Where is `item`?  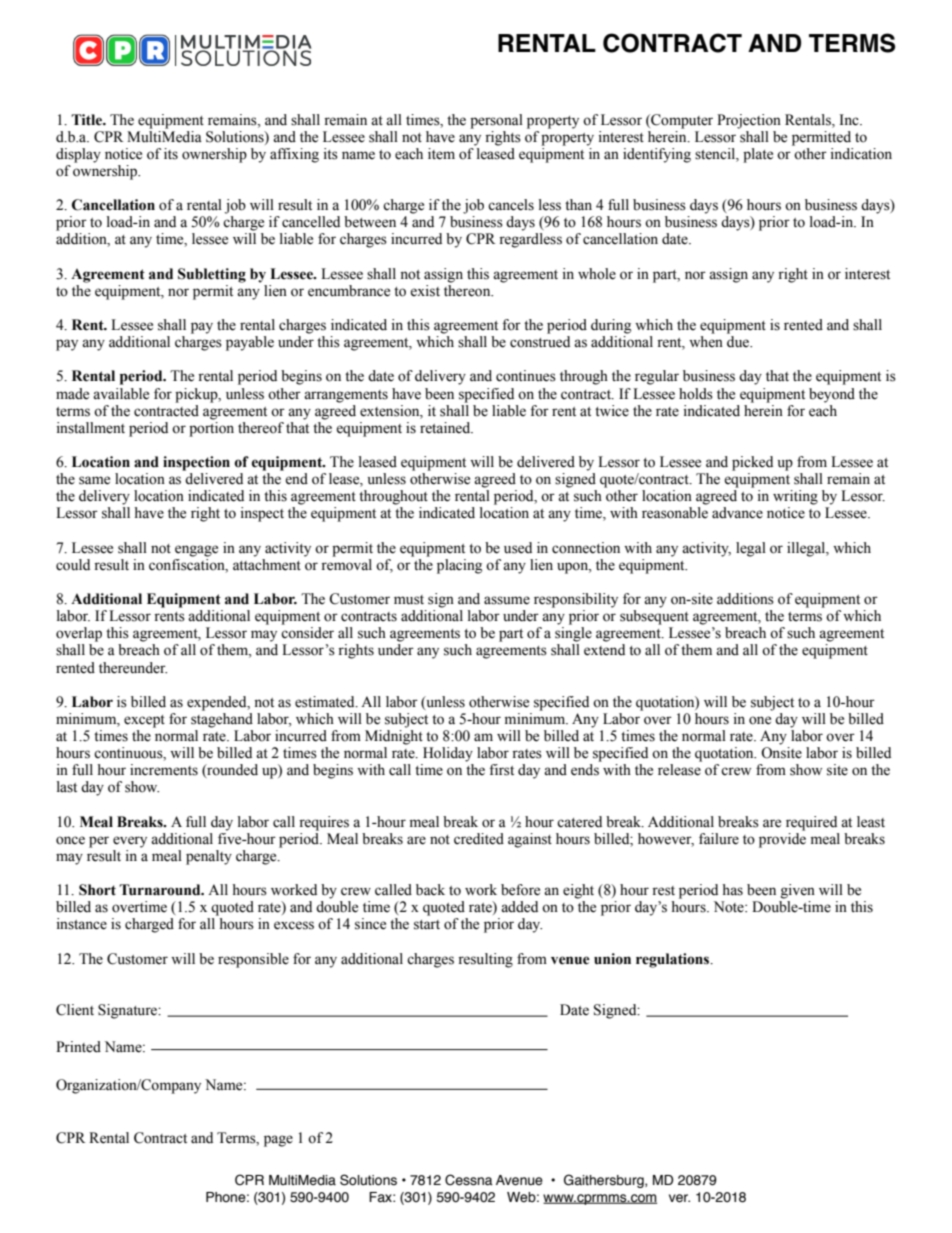
item is located at coordinates (441, 154).
